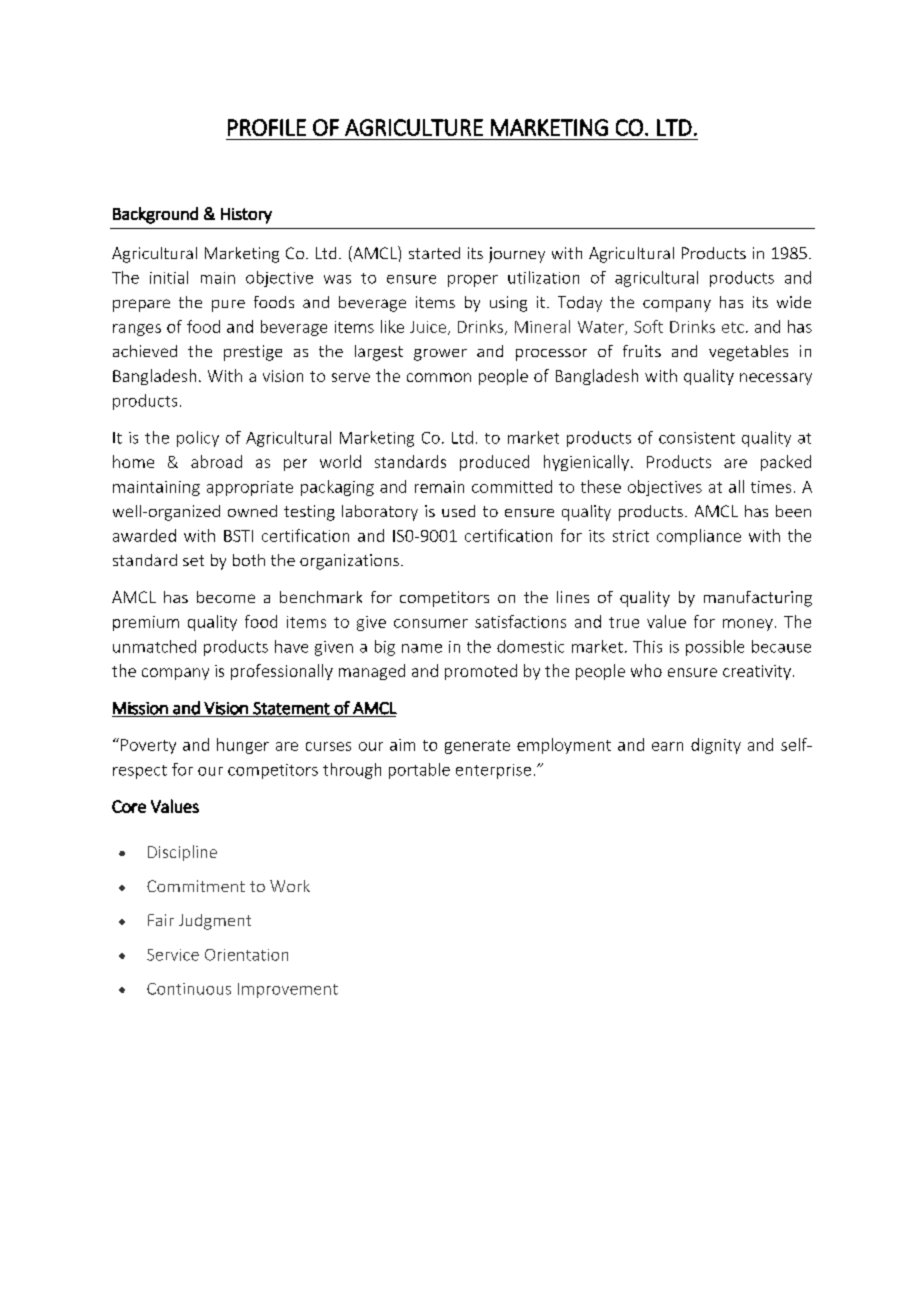 The height and width of the screenshot is (1308, 924). What do you see at coordinates (748, 353) in the screenshot?
I see `vegetables` at bounding box center [748, 353].
